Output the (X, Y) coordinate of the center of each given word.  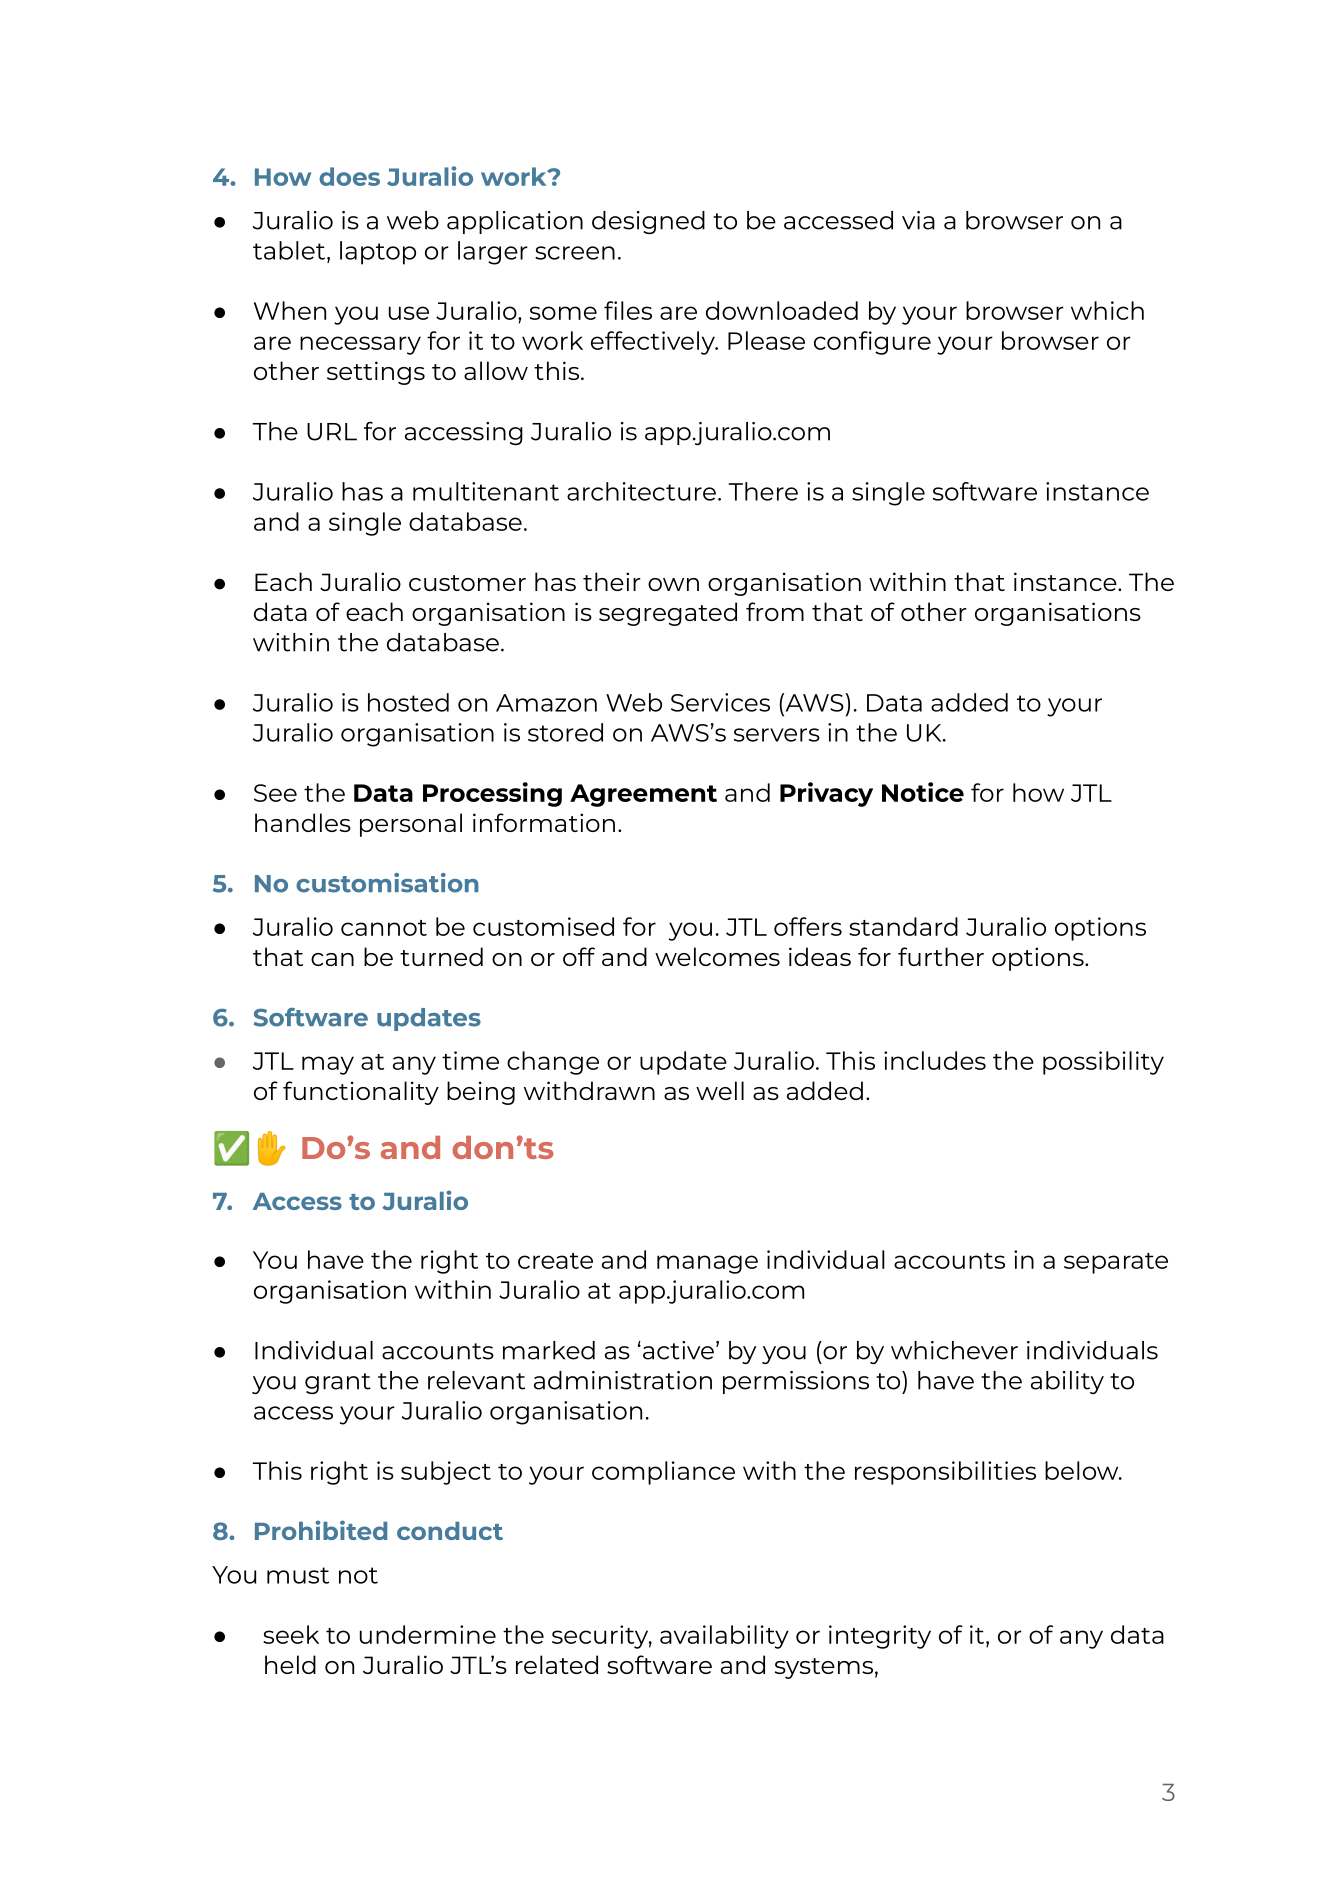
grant (338, 1383)
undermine (428, 1634)
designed (648, 222)
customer (467, 583)
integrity (880, 1637)
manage (707, 1264)
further (941, 956)
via (918, 220)
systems (824, 1668)
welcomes (717, 956)
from (775, 611)
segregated (668, 614)
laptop (378, 253)
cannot (384, 928)
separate (1116, 1263)
